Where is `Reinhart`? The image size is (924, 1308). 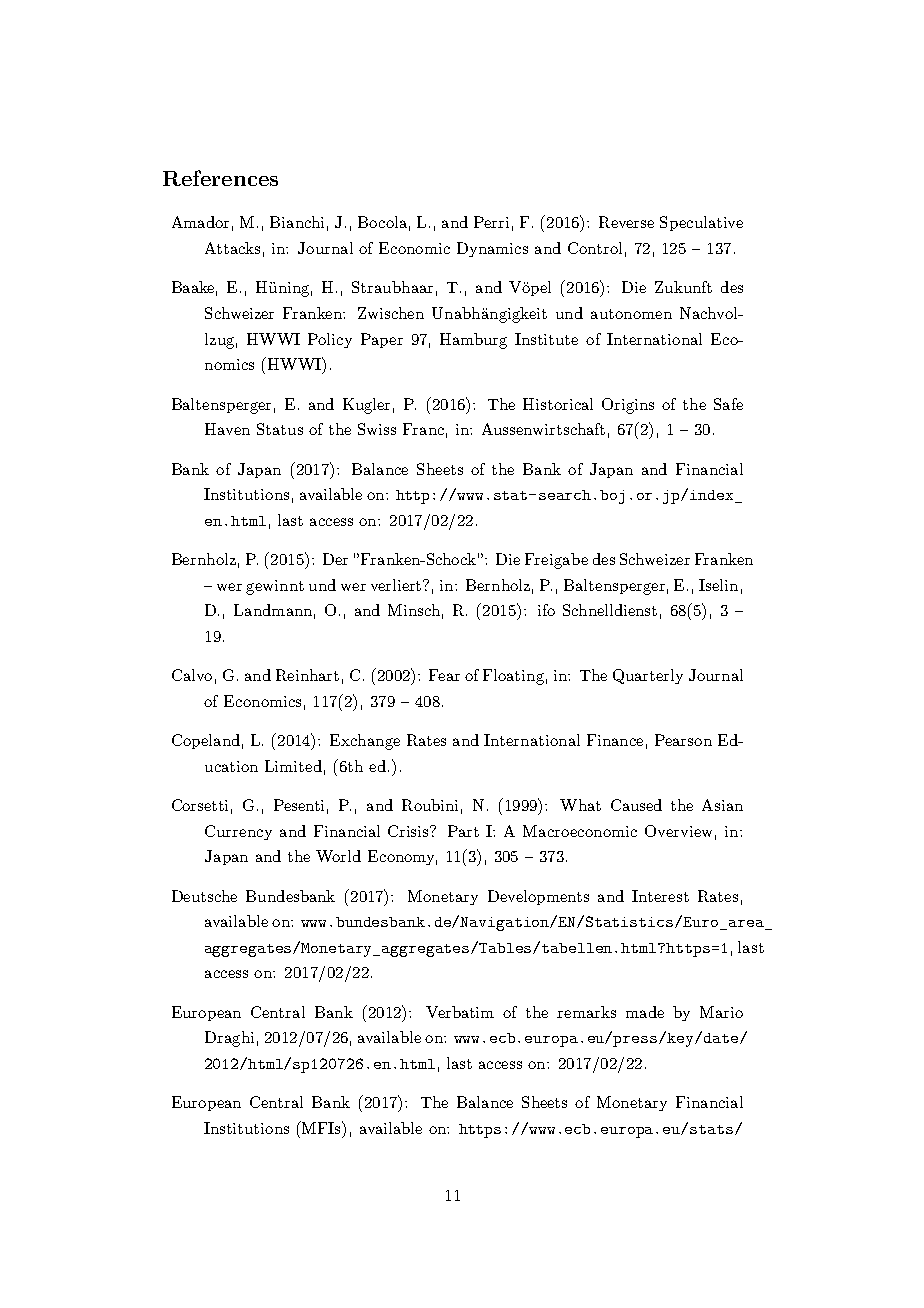
Reinhart is located at coordinates (307, 675).
